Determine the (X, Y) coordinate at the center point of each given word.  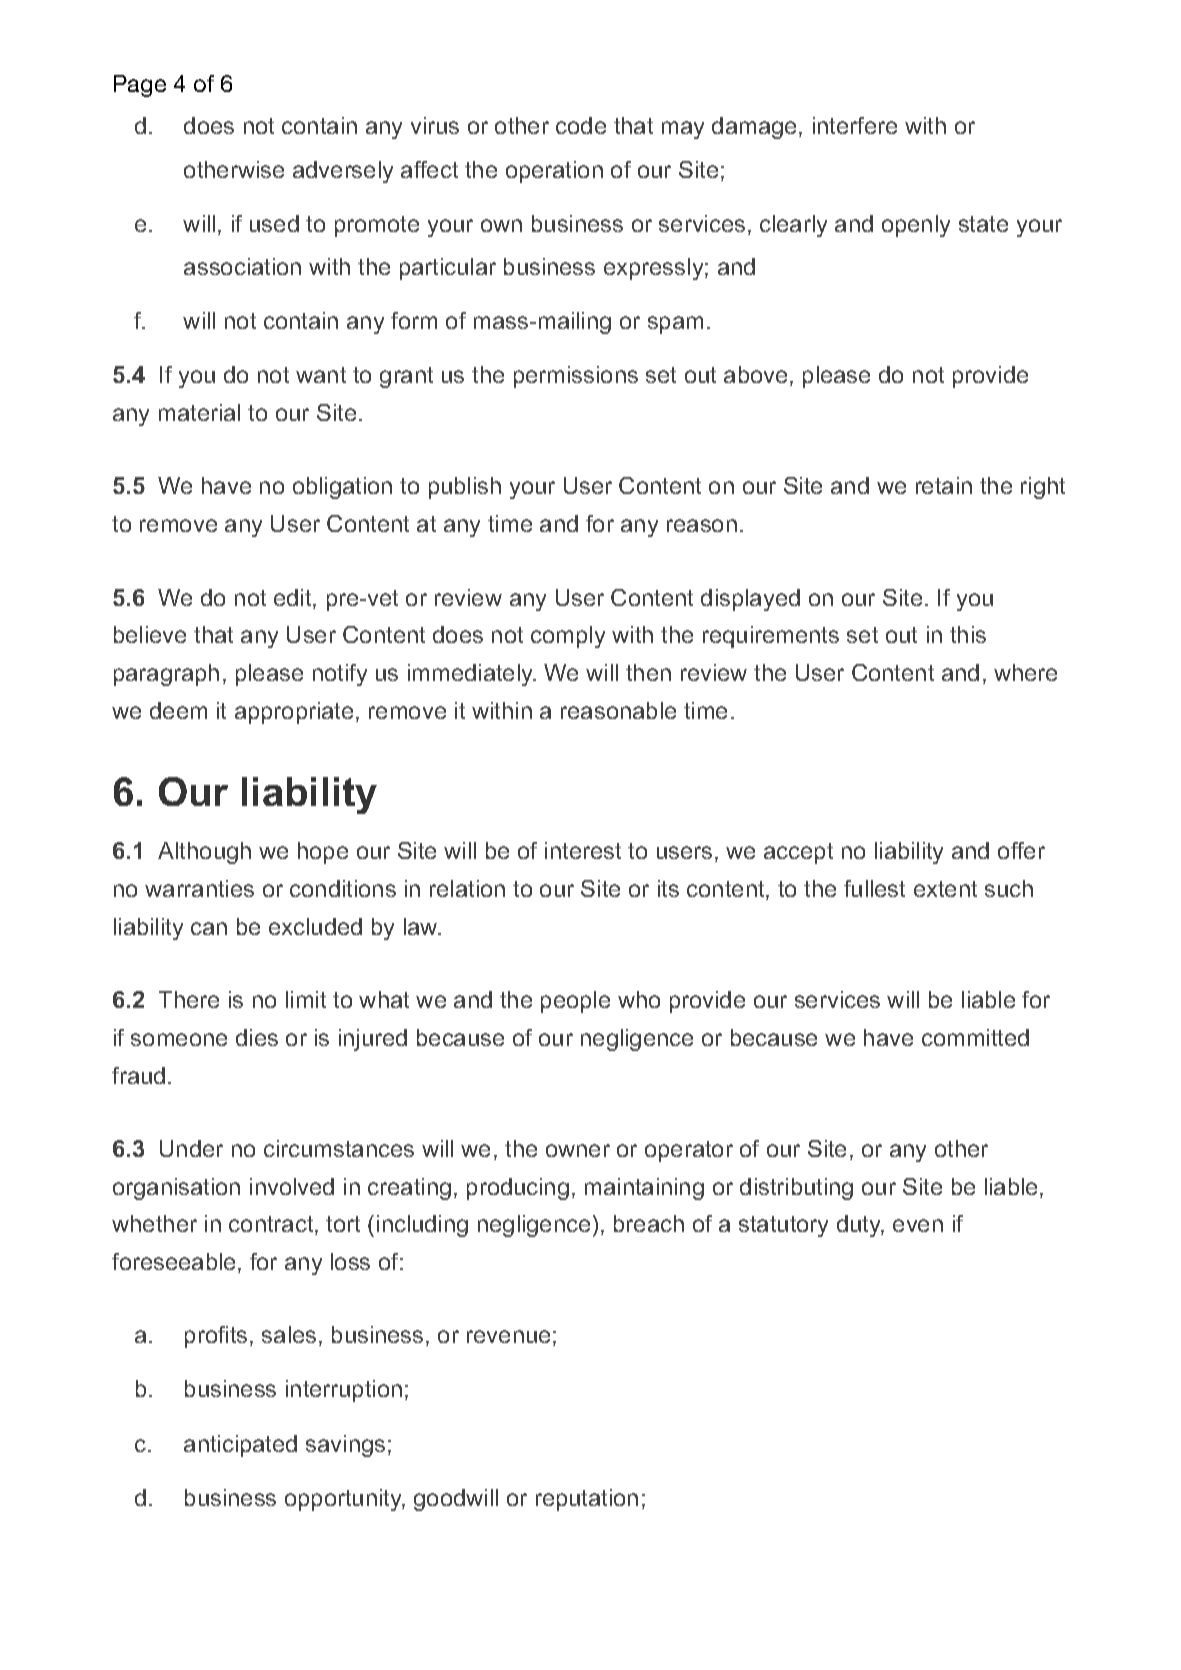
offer (1021, 850)
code (581, 125)
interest (583, 850)
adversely (343, 172)
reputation (587, 1500)
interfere (855, 125)
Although (204, 853)
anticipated (240, 1446)
